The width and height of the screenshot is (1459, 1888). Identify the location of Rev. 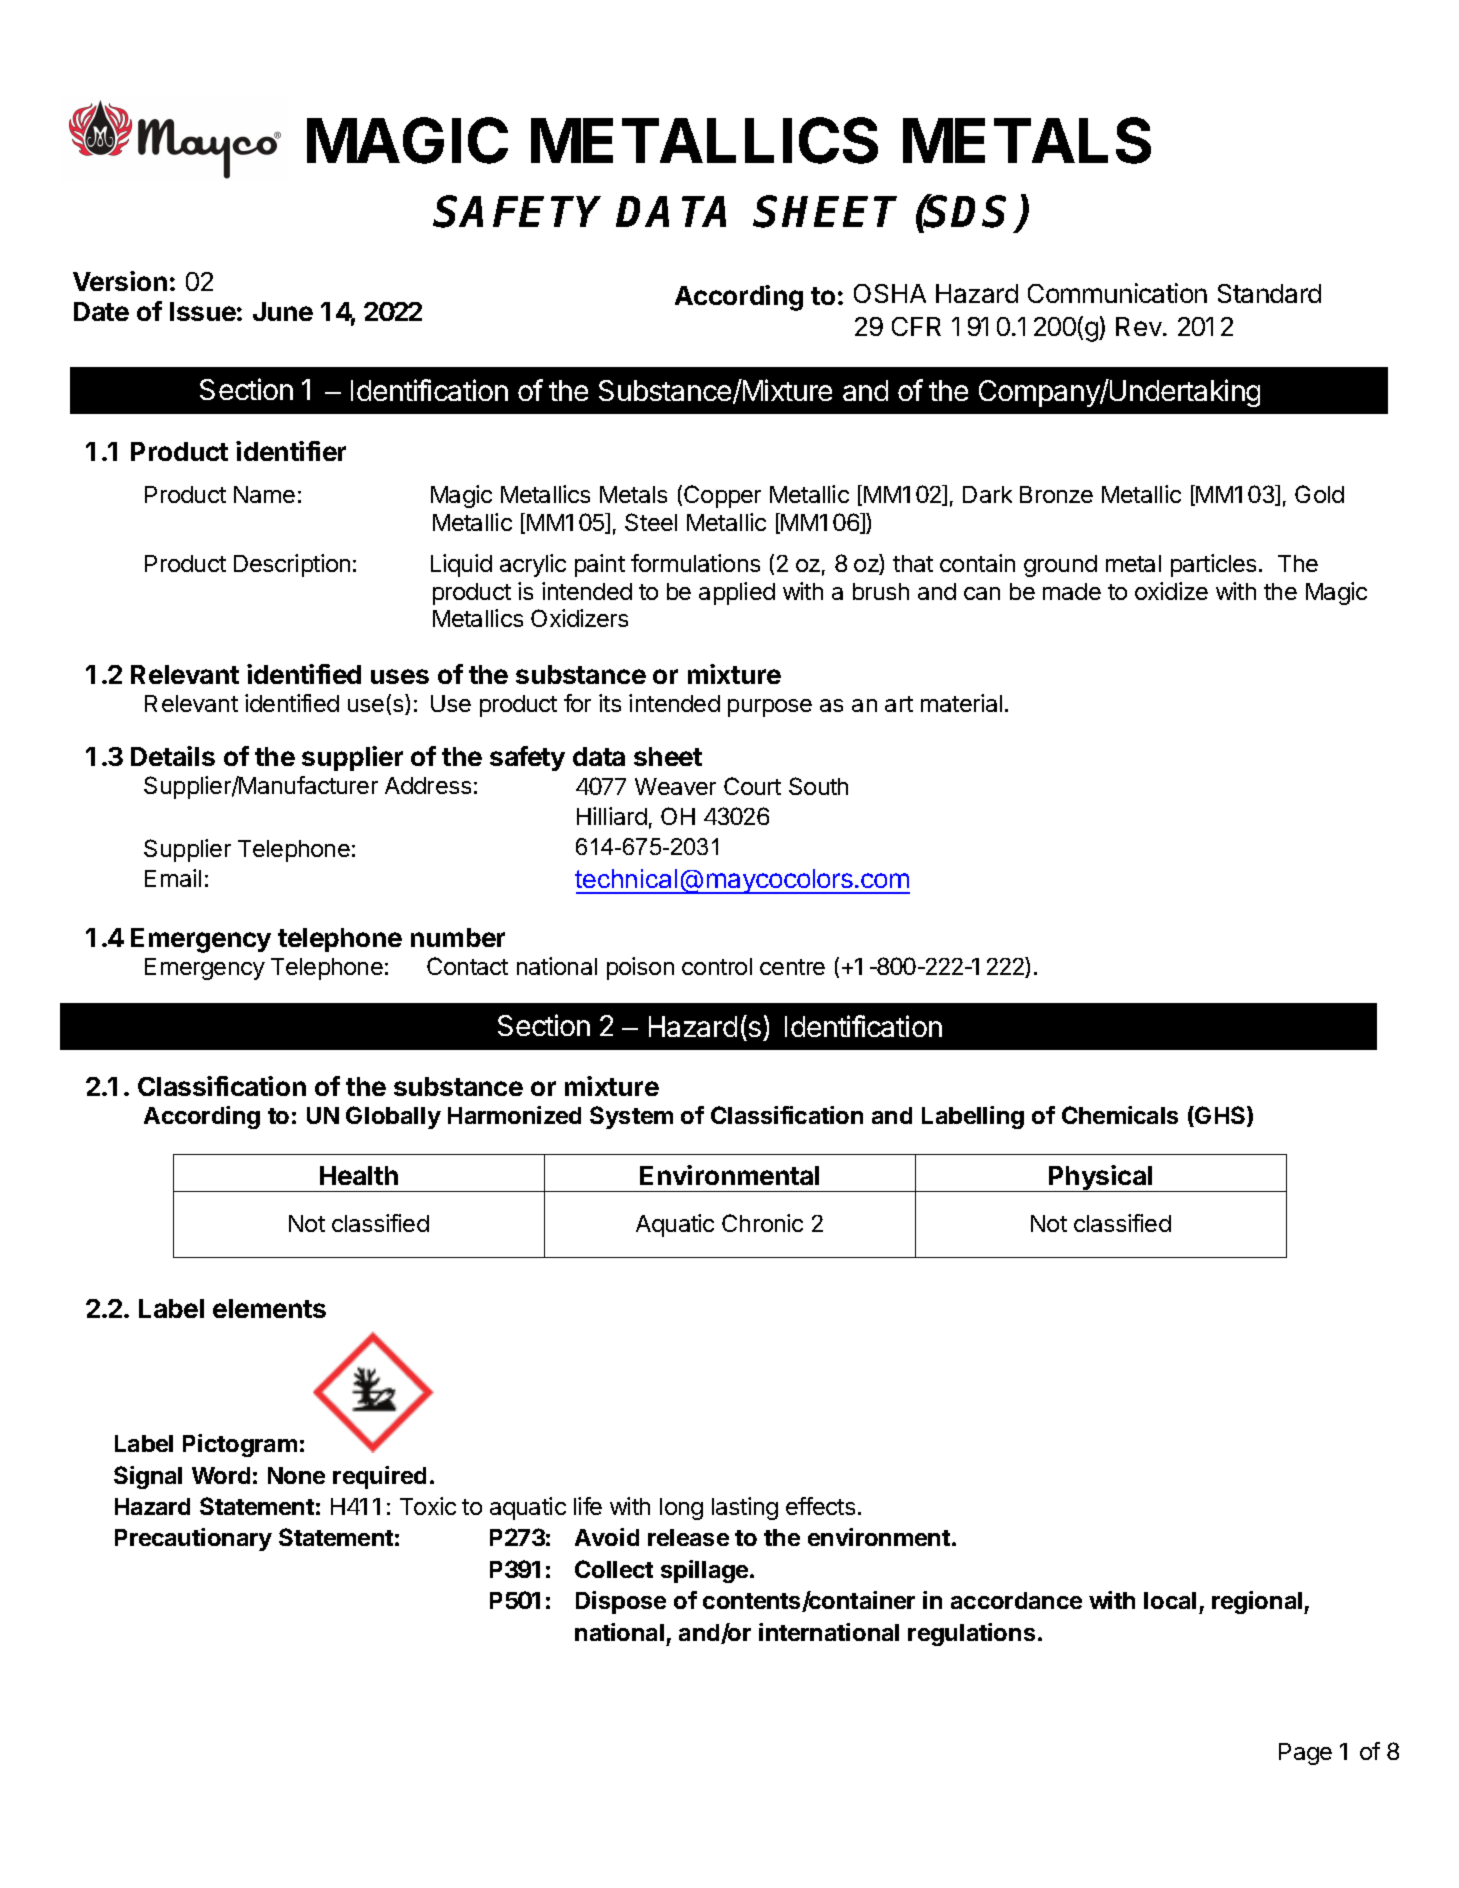
(1140, 326).
